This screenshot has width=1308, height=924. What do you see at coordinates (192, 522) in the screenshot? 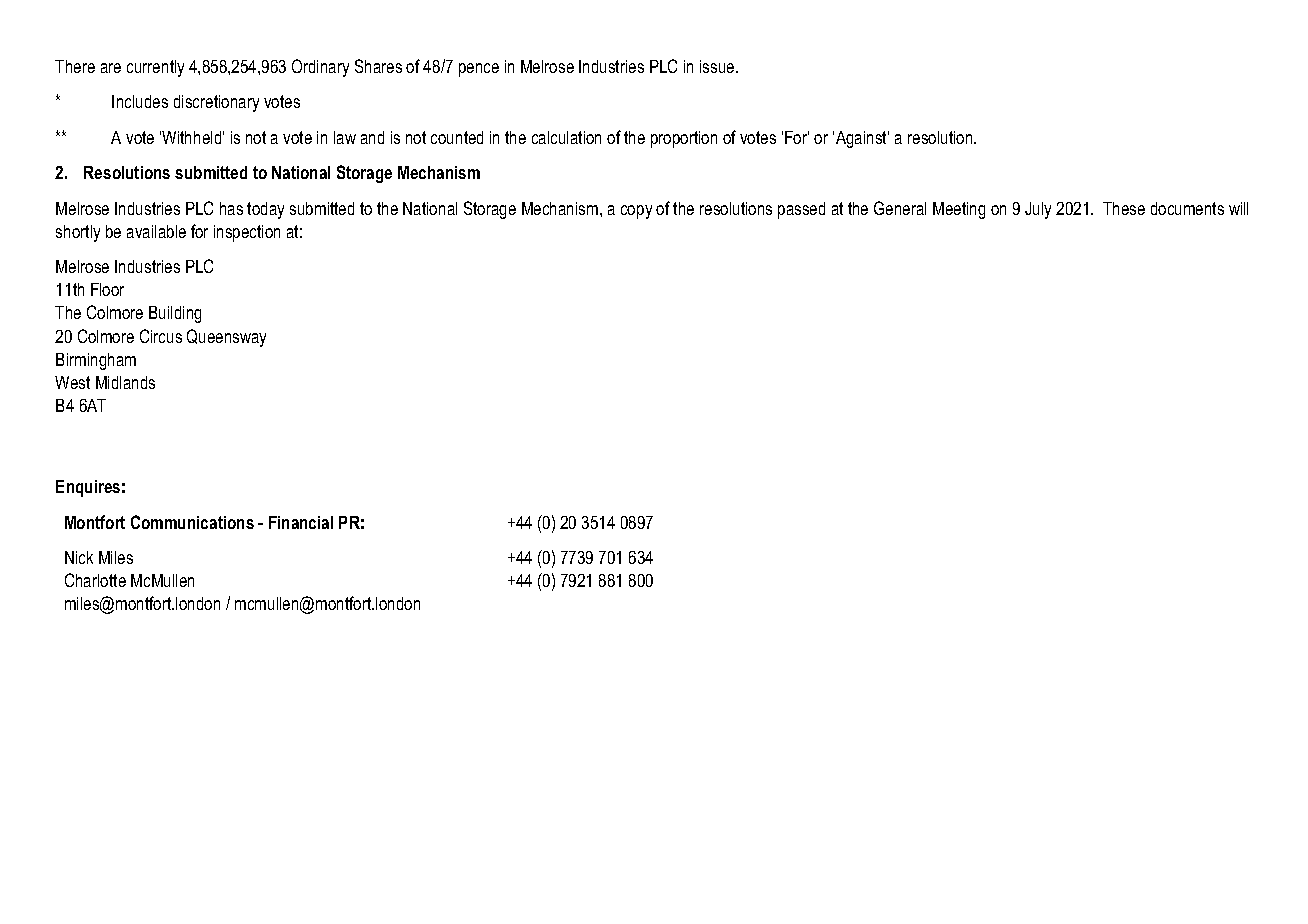
I see `Communications` at bounding box center [192, 522].
